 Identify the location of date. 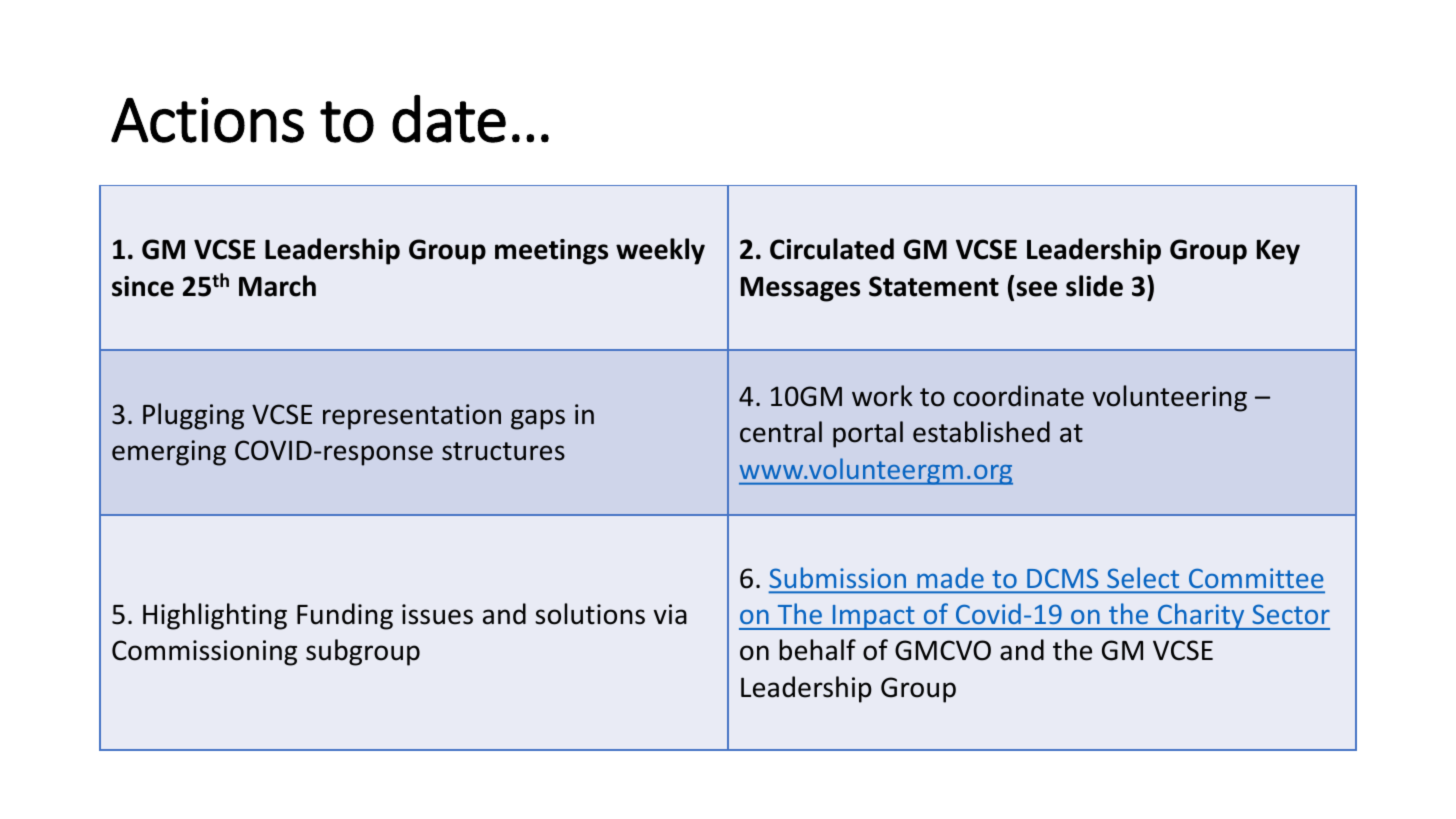
(449, 119).
